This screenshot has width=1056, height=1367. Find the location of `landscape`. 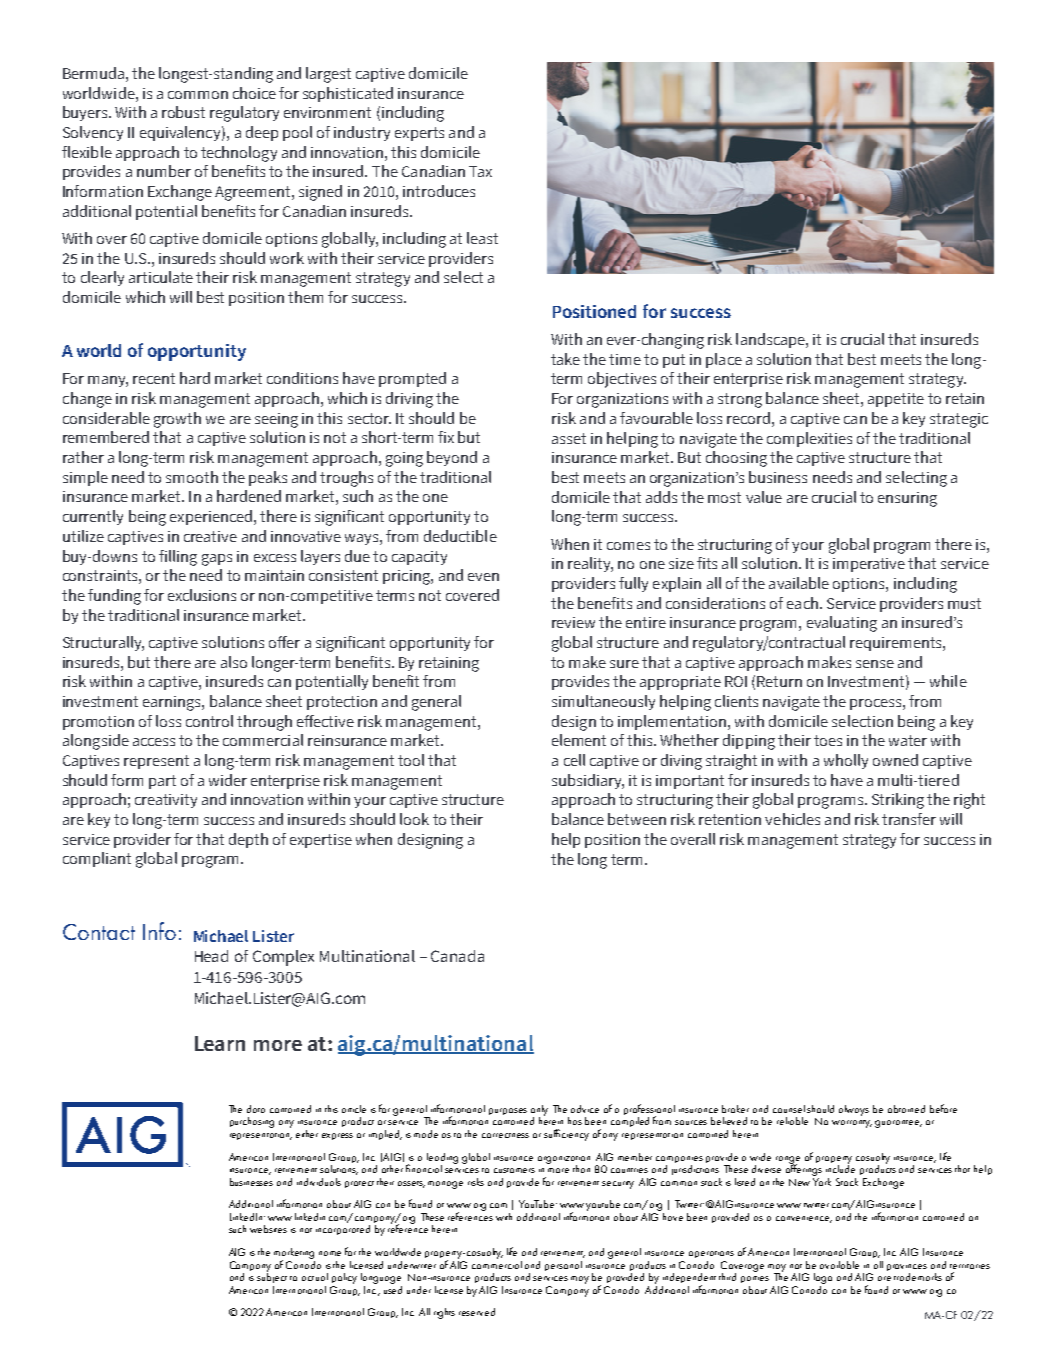

landscape is located at coordinates (771, 340).
